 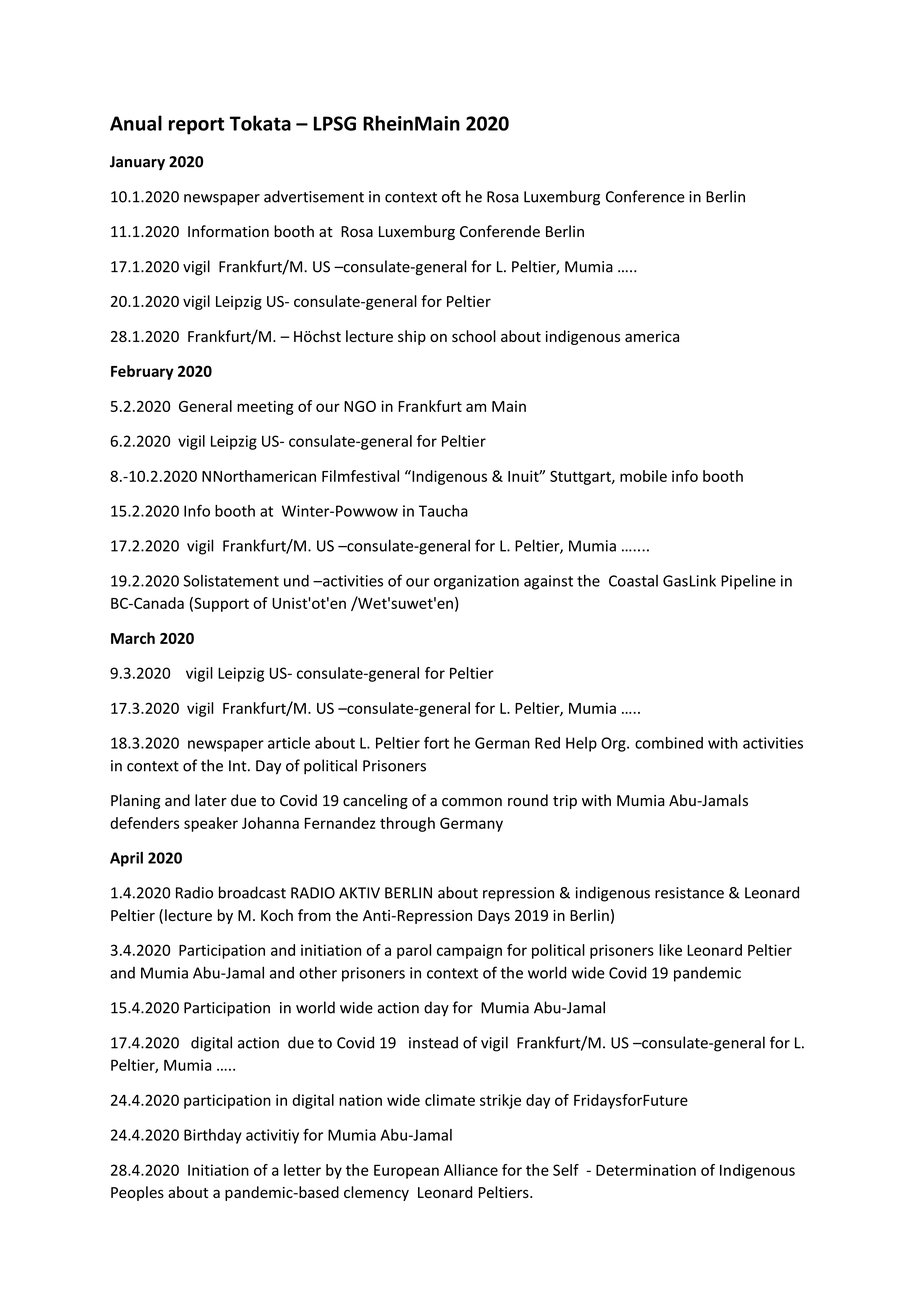 I want to click on European, so click(x=406, y=1171).
